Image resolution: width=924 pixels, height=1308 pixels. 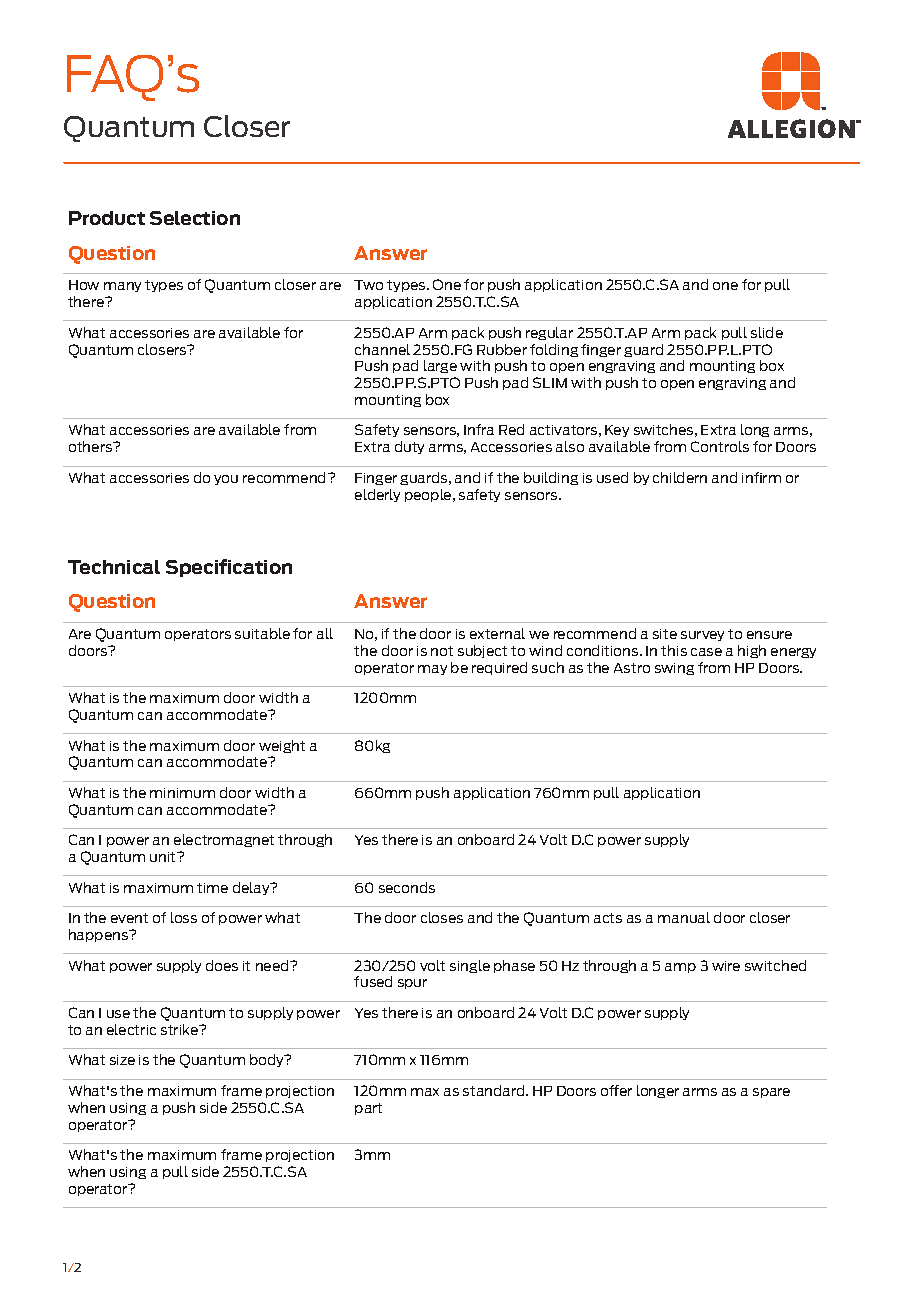 What do you see at coordinates (767, 332) in the page?
I see `slide` at bounding box center [767, 332].
